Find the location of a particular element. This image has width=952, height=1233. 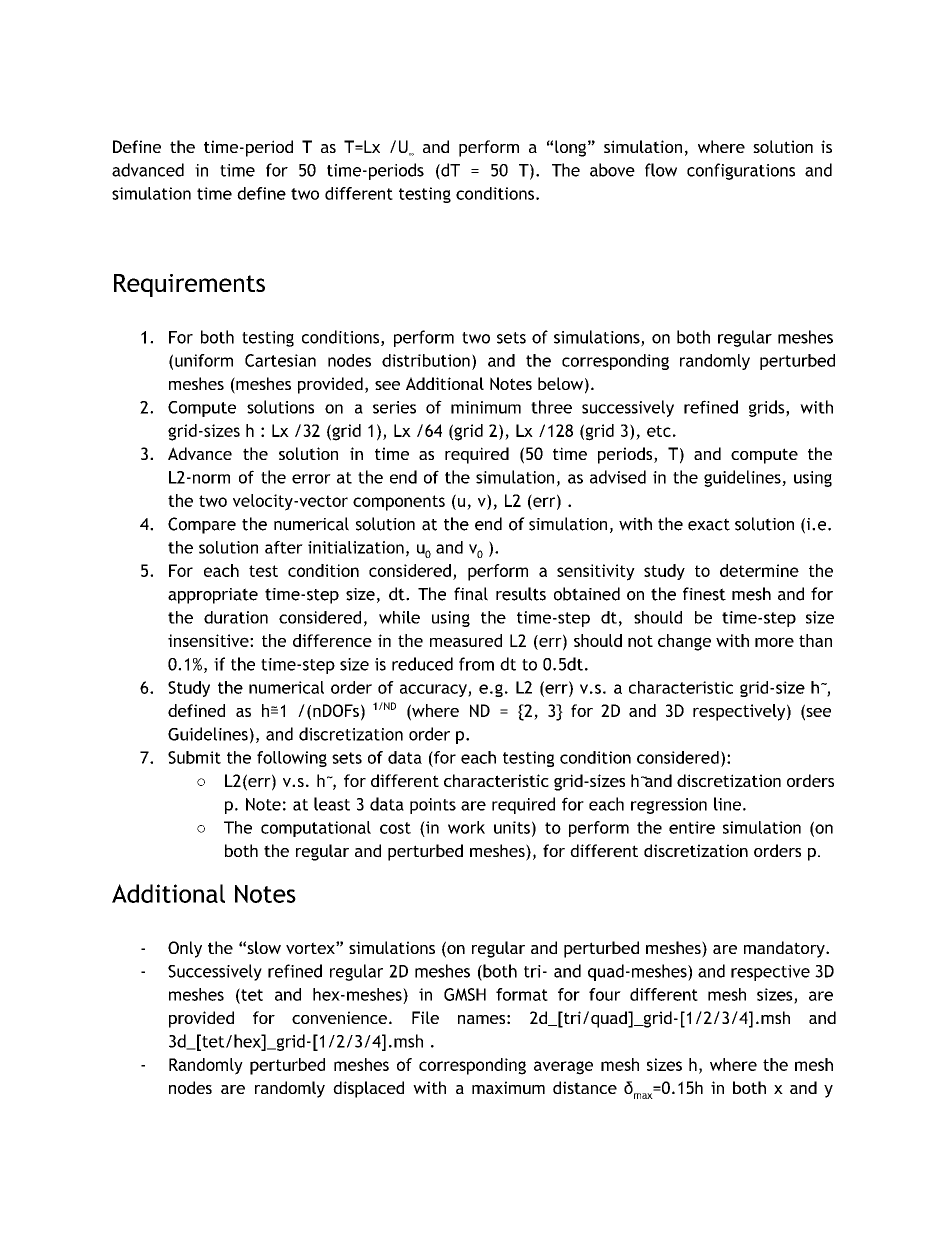

error is located at coordinates (311, 479).
